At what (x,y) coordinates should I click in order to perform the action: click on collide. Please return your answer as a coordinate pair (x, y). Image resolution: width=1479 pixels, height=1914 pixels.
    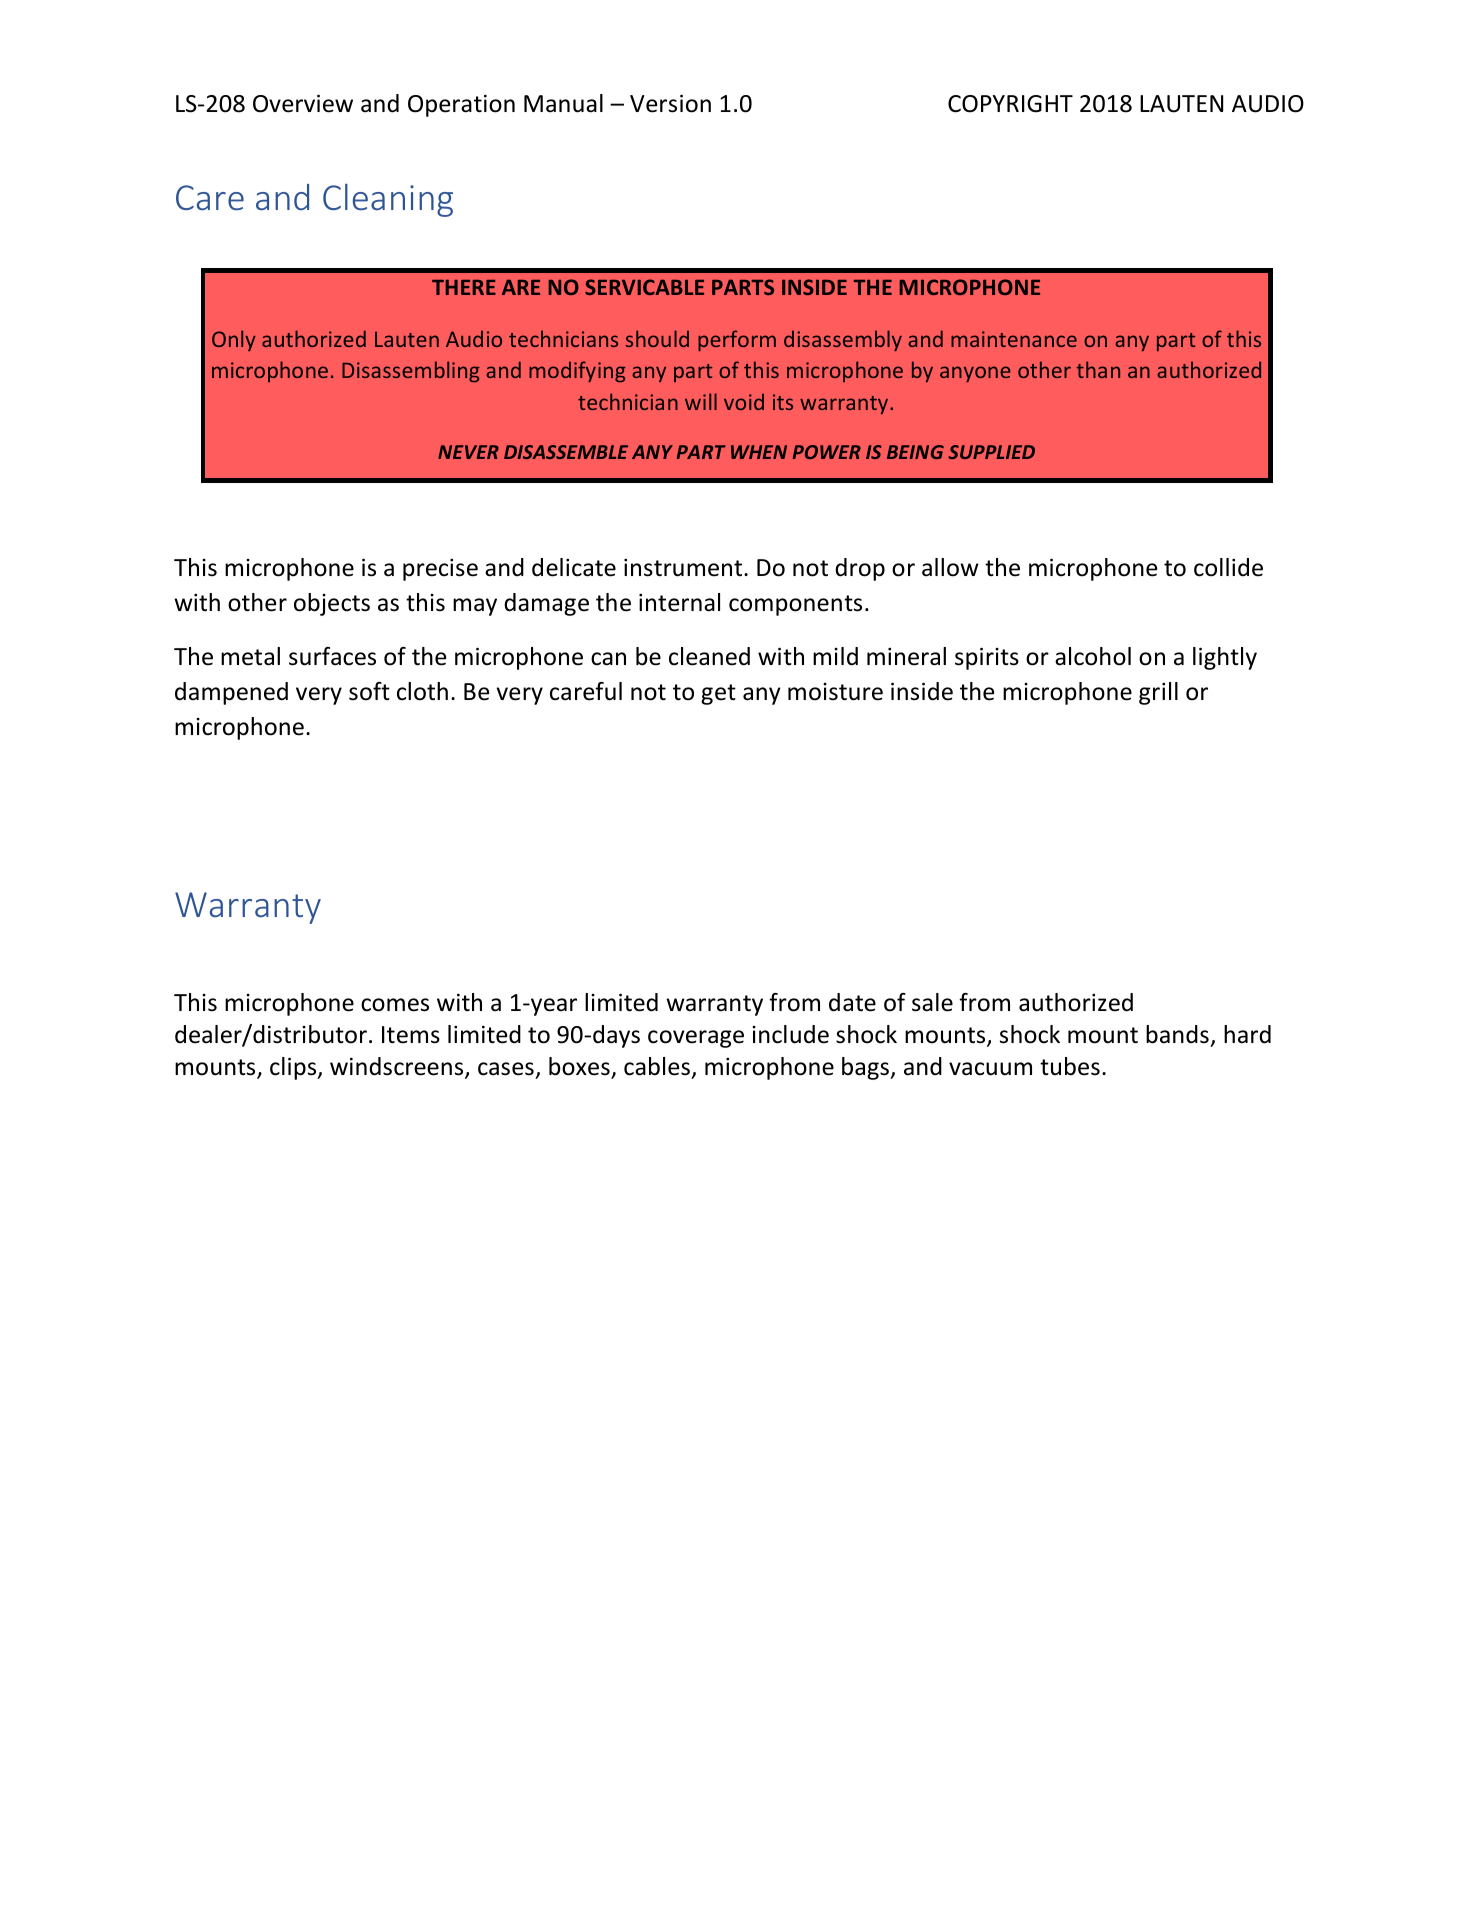
    Looking at the image, I should click on (1228, 567).
